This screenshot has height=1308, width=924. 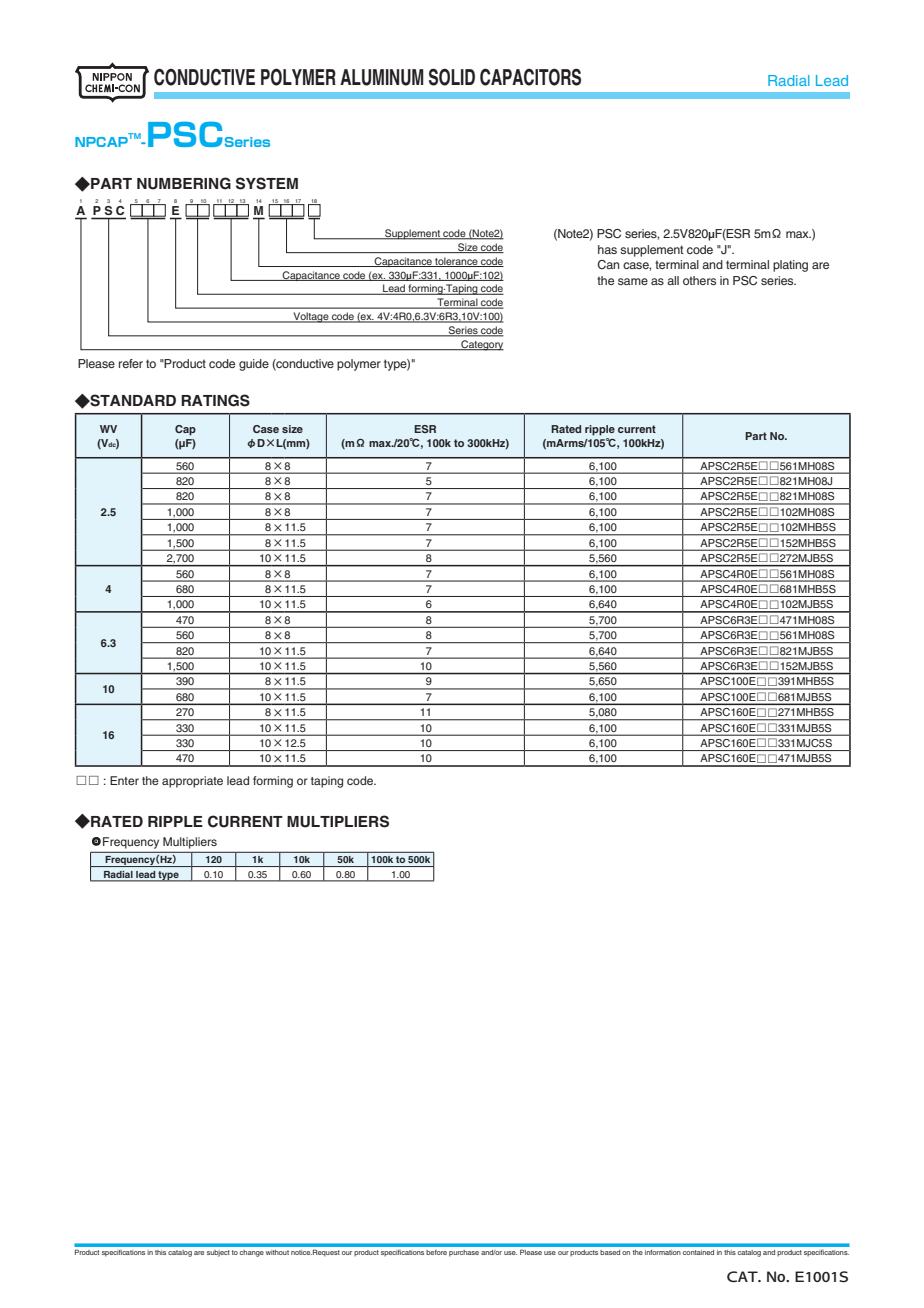 What do you see at coordinates (698, 1252) in the screenshot?
I see `contained` at bounding box center [698, 1252].
